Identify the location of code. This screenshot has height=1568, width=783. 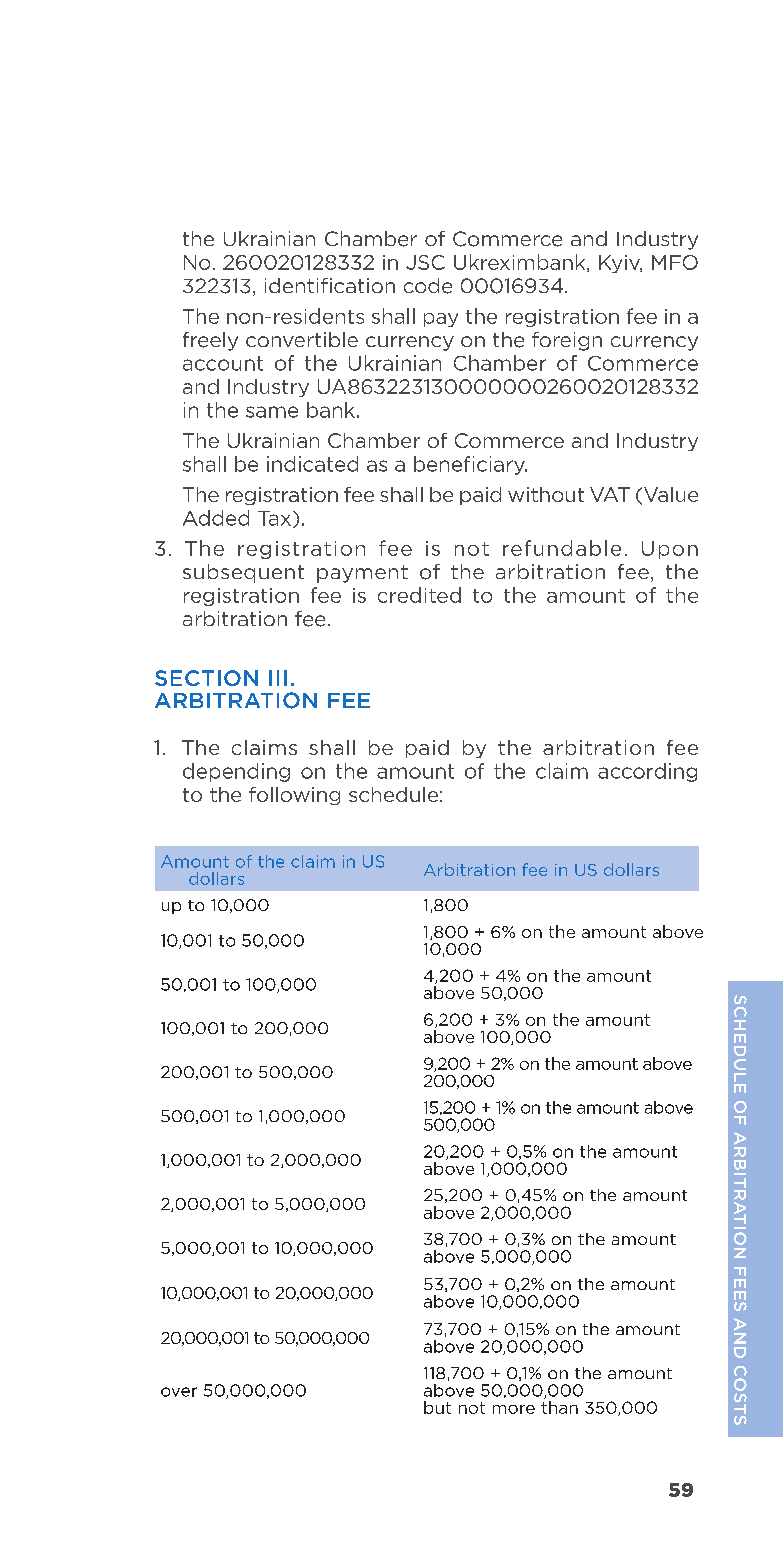
(428, 286).
